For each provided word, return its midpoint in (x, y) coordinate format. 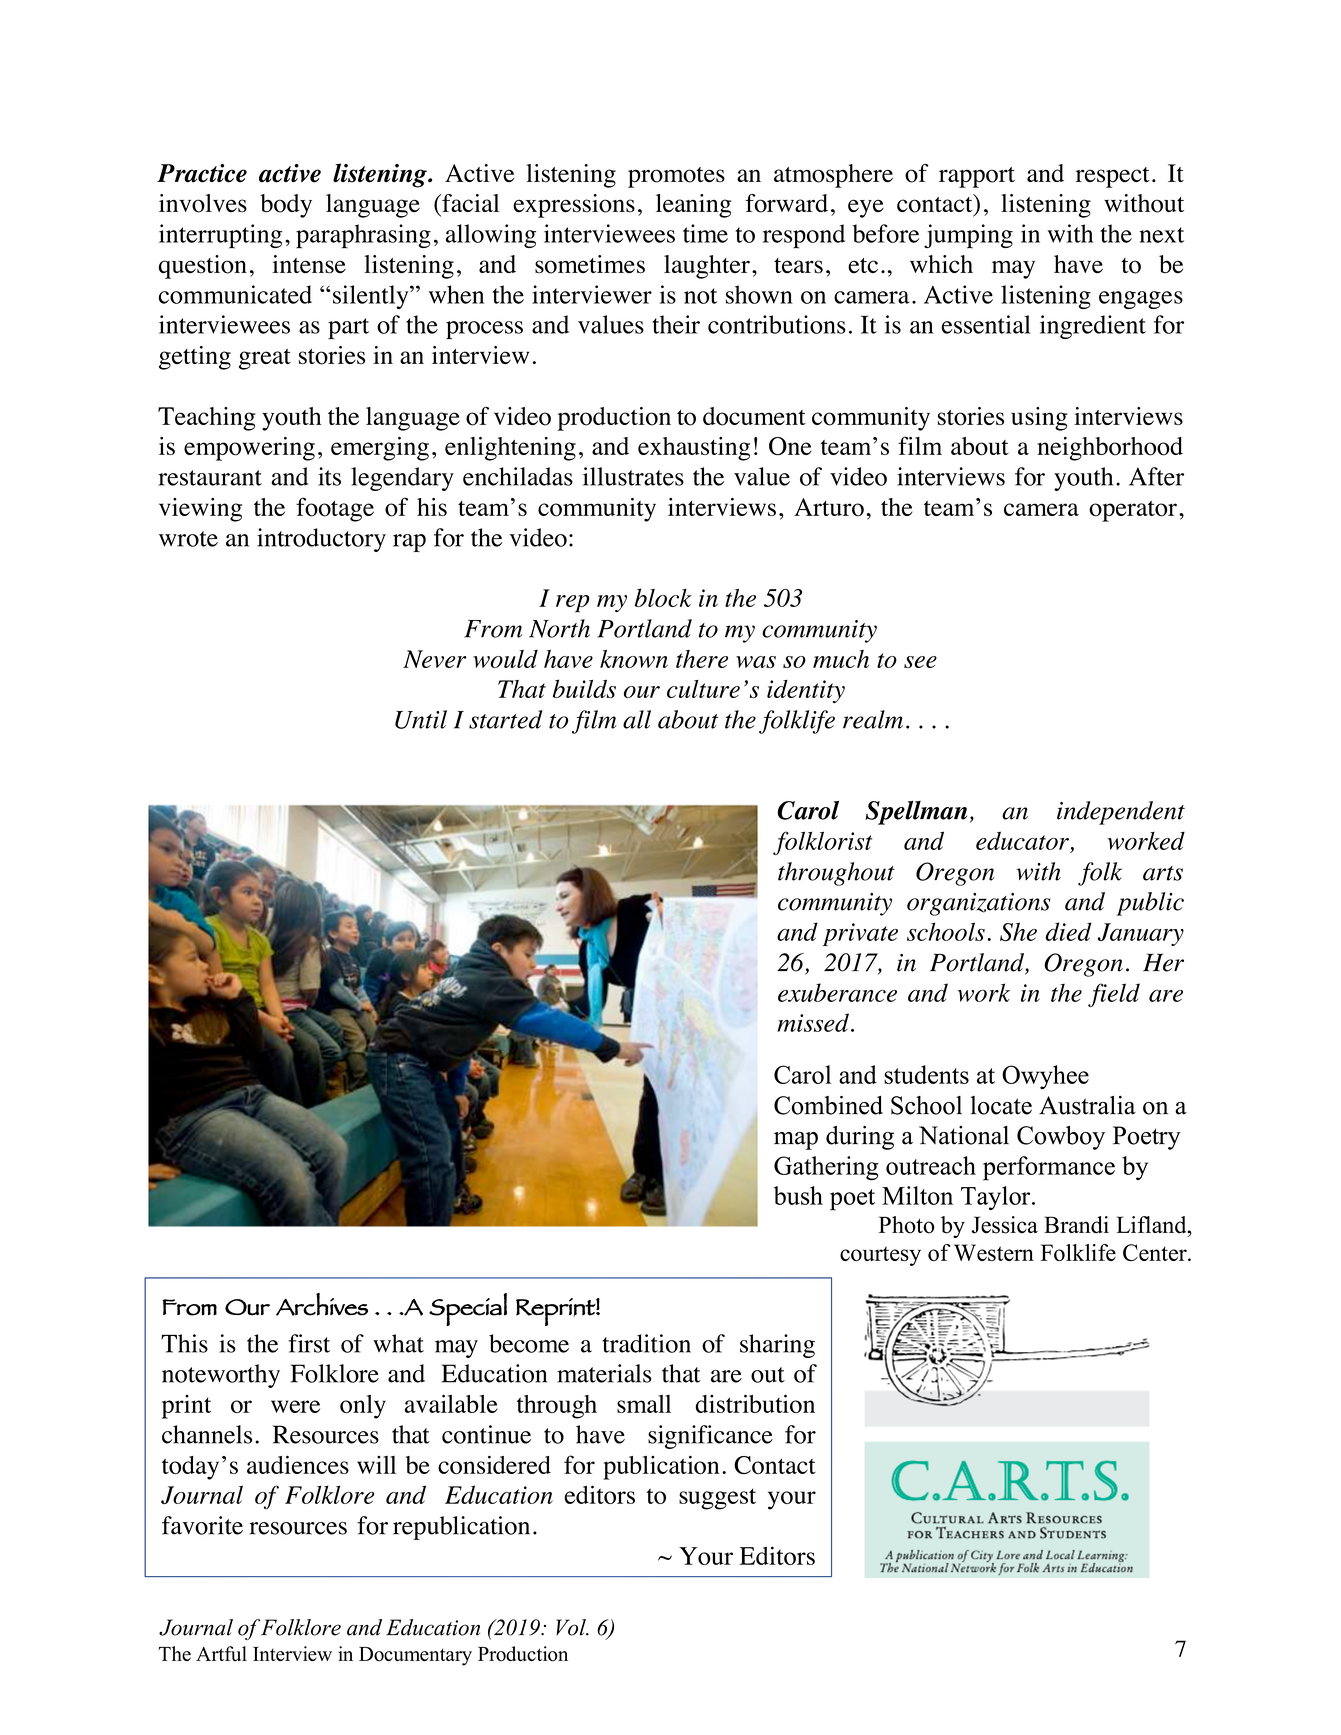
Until (421, 719)
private (860, 934)
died (1068, 931)
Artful (221, 1653)
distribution (755, 1403)
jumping (968, 236)
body (286, 206)
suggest (717, 1499)
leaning (693, 206)
